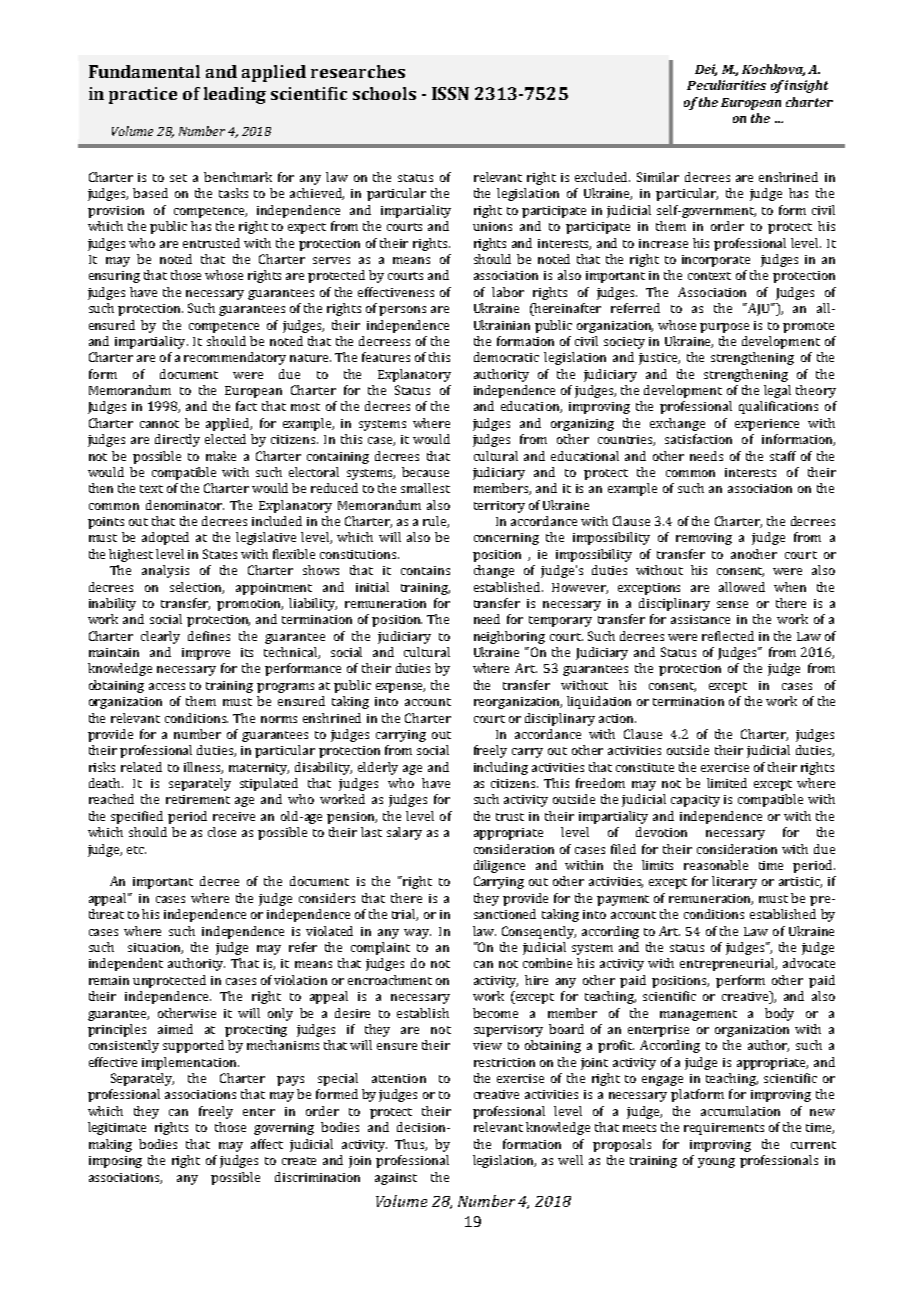 The height and width of the document is (1307, 924). I want to click on cannot, so click(159, 424).
